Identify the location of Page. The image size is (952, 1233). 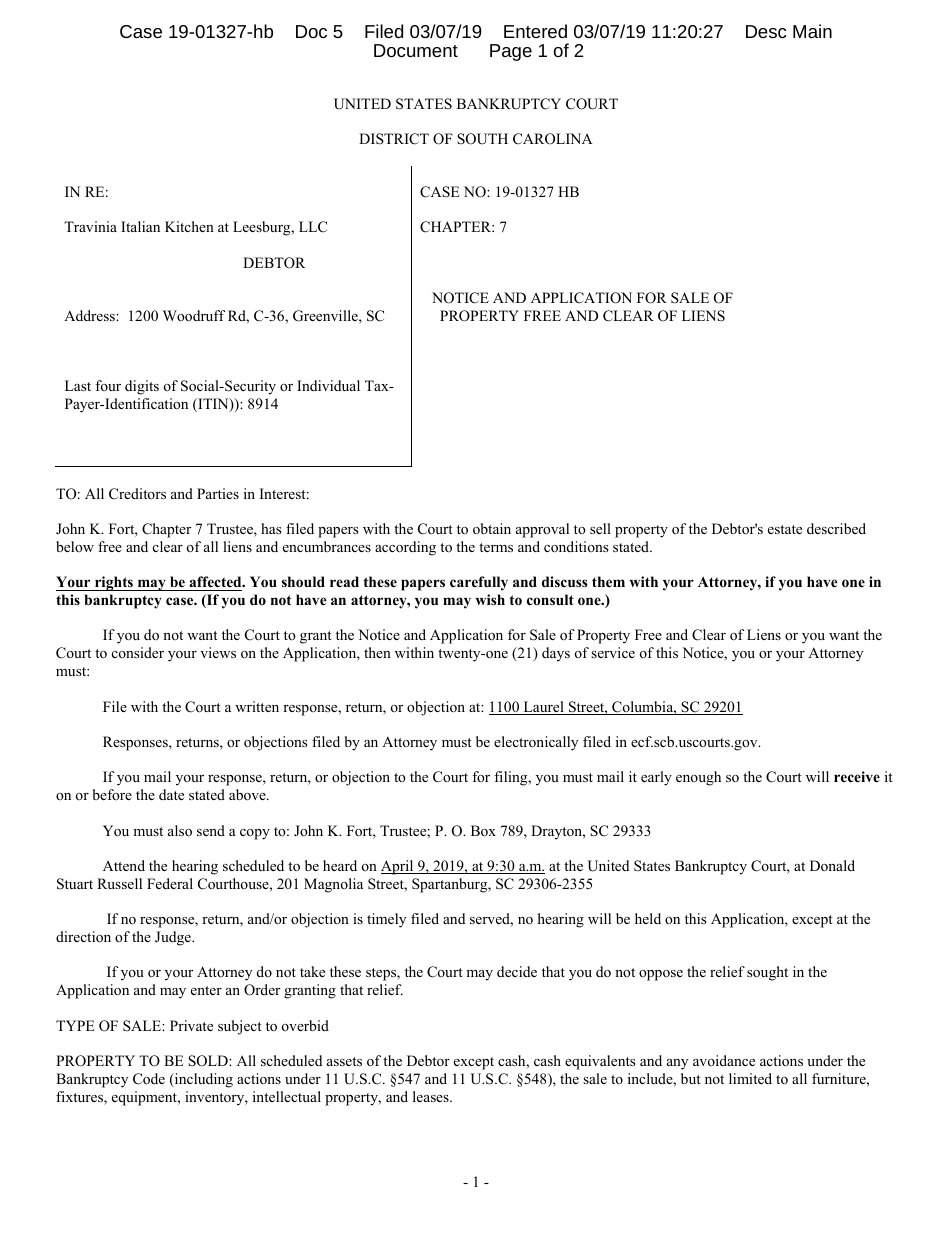
(511, 52).
